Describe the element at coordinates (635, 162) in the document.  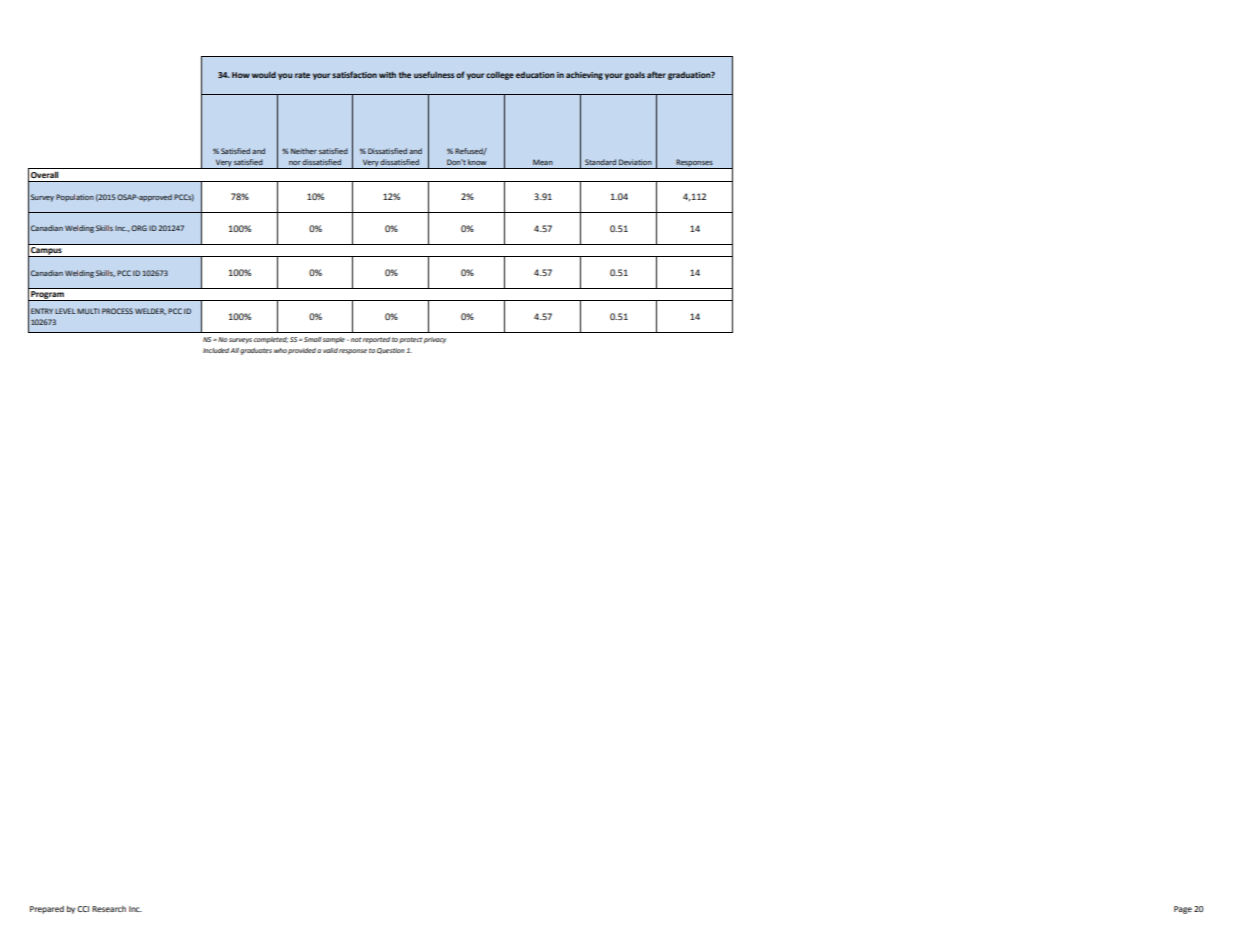
I see `Deviation` at that location.
